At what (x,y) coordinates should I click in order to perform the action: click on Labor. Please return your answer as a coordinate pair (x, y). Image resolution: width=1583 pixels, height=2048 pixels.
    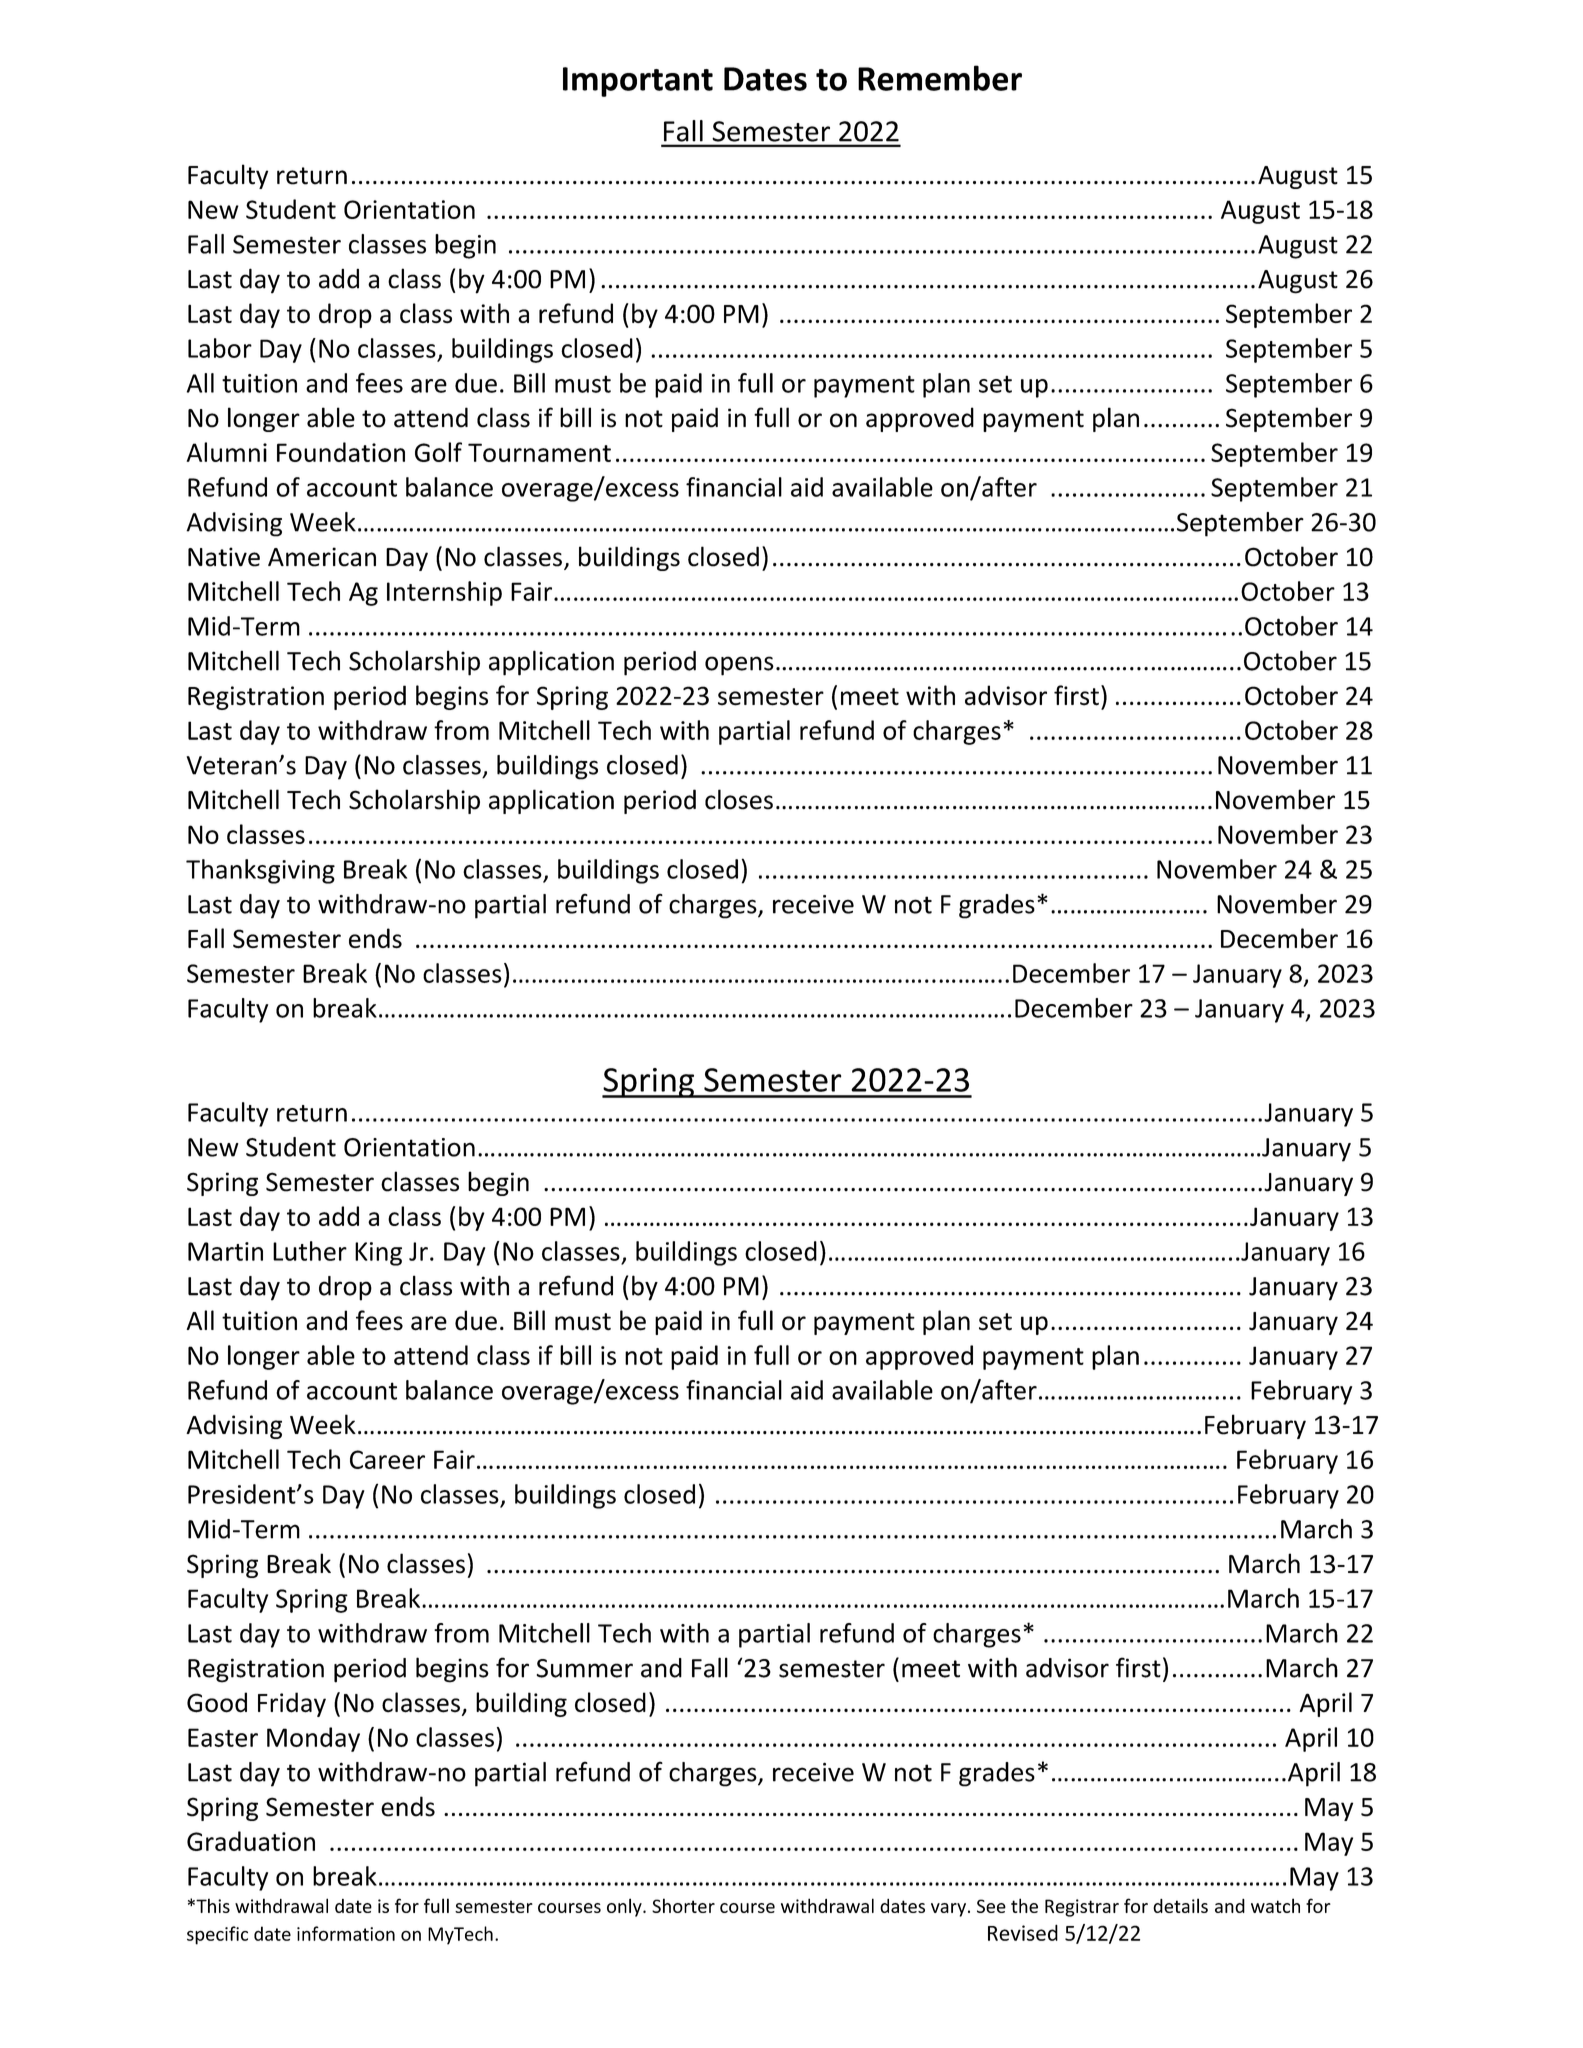
    Looking at the image, I should click on (220, 348).
